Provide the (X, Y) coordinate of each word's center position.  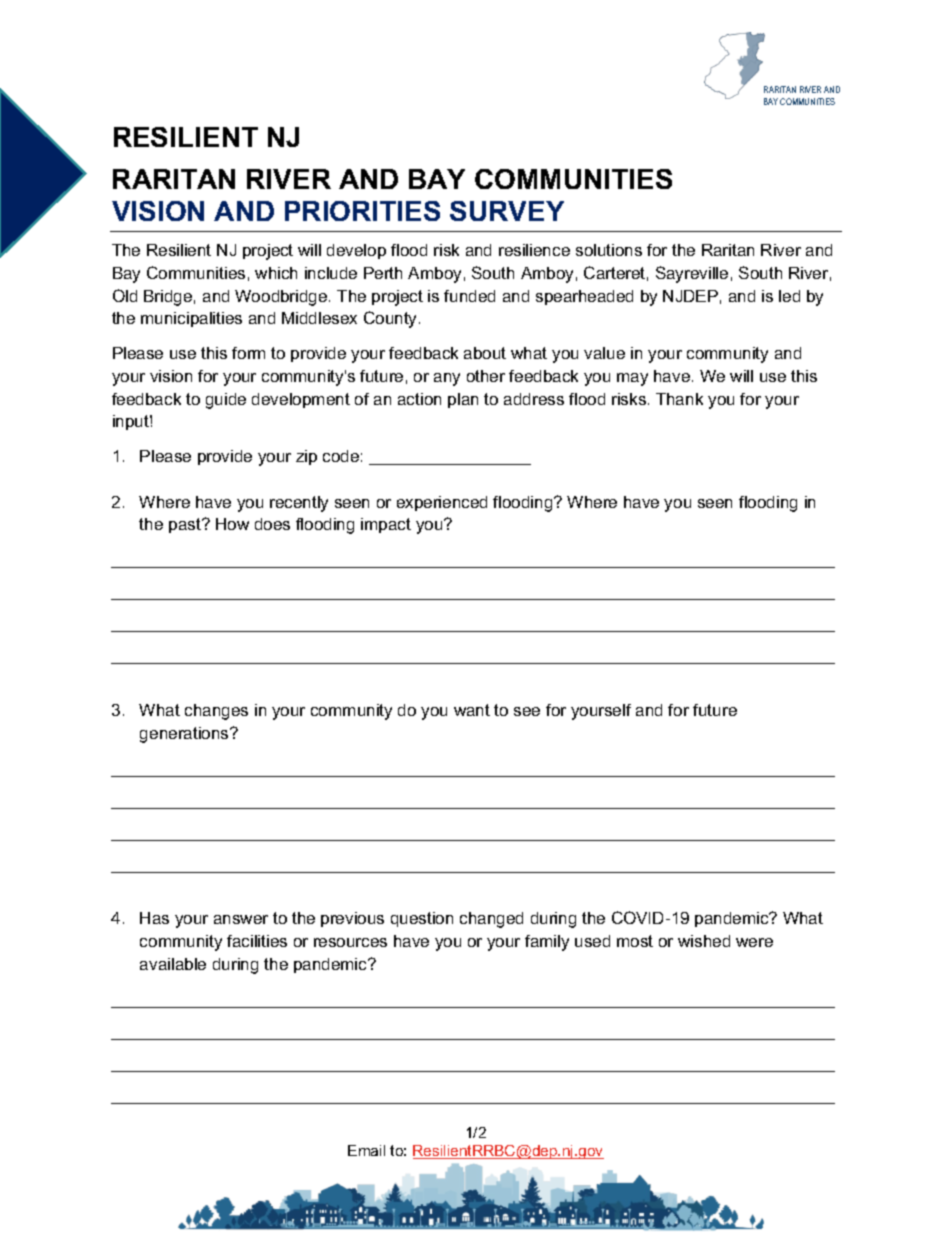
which (276, 273)
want (472, 710)
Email (366, 1150)
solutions (609, 250)
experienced (442, 503)
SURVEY (507, 211)
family (547, 943)
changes (216, 712)
